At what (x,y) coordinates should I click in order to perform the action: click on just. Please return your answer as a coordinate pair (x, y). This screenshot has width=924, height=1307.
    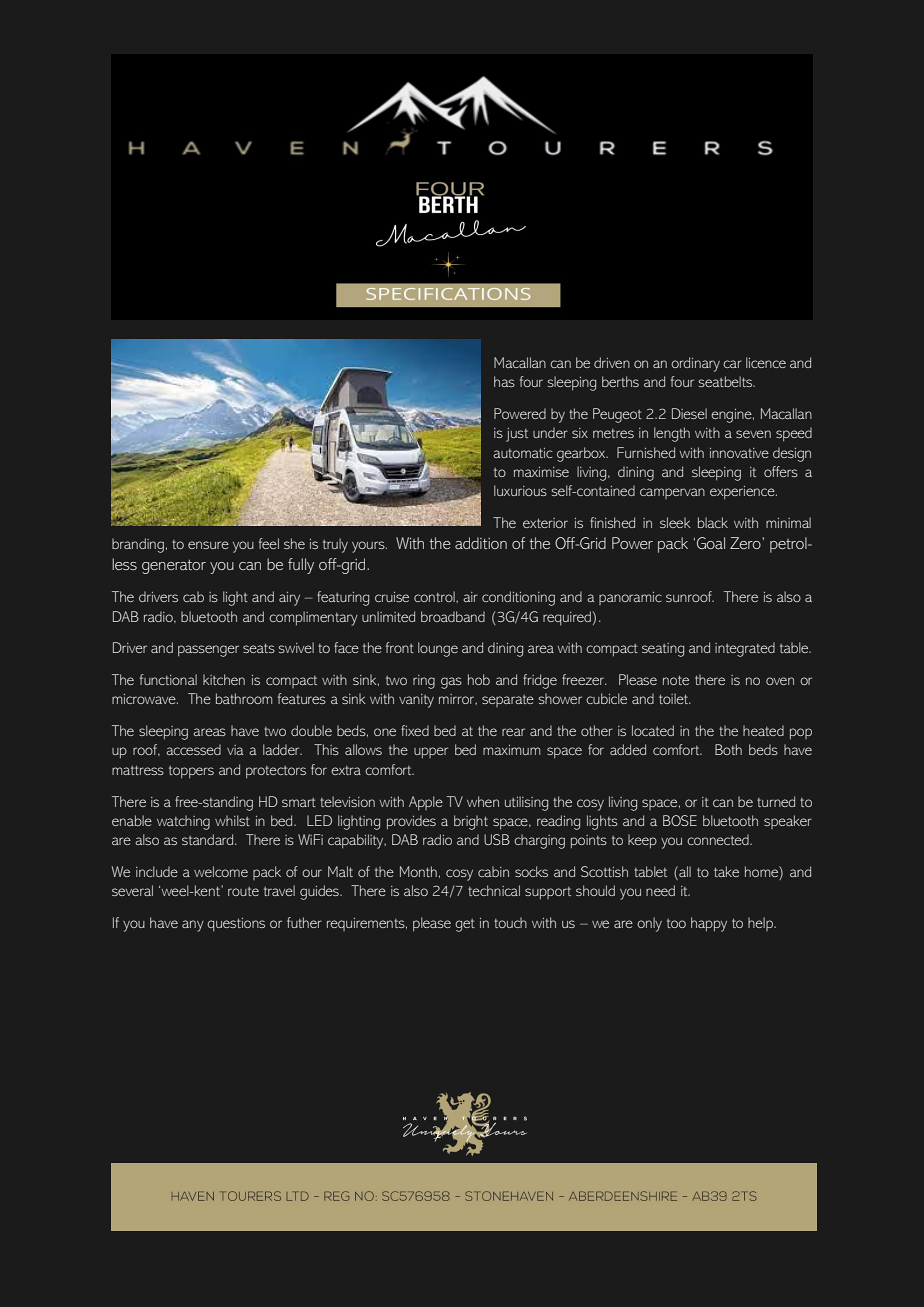
    Looking at the image, I should click on (517, 435).
